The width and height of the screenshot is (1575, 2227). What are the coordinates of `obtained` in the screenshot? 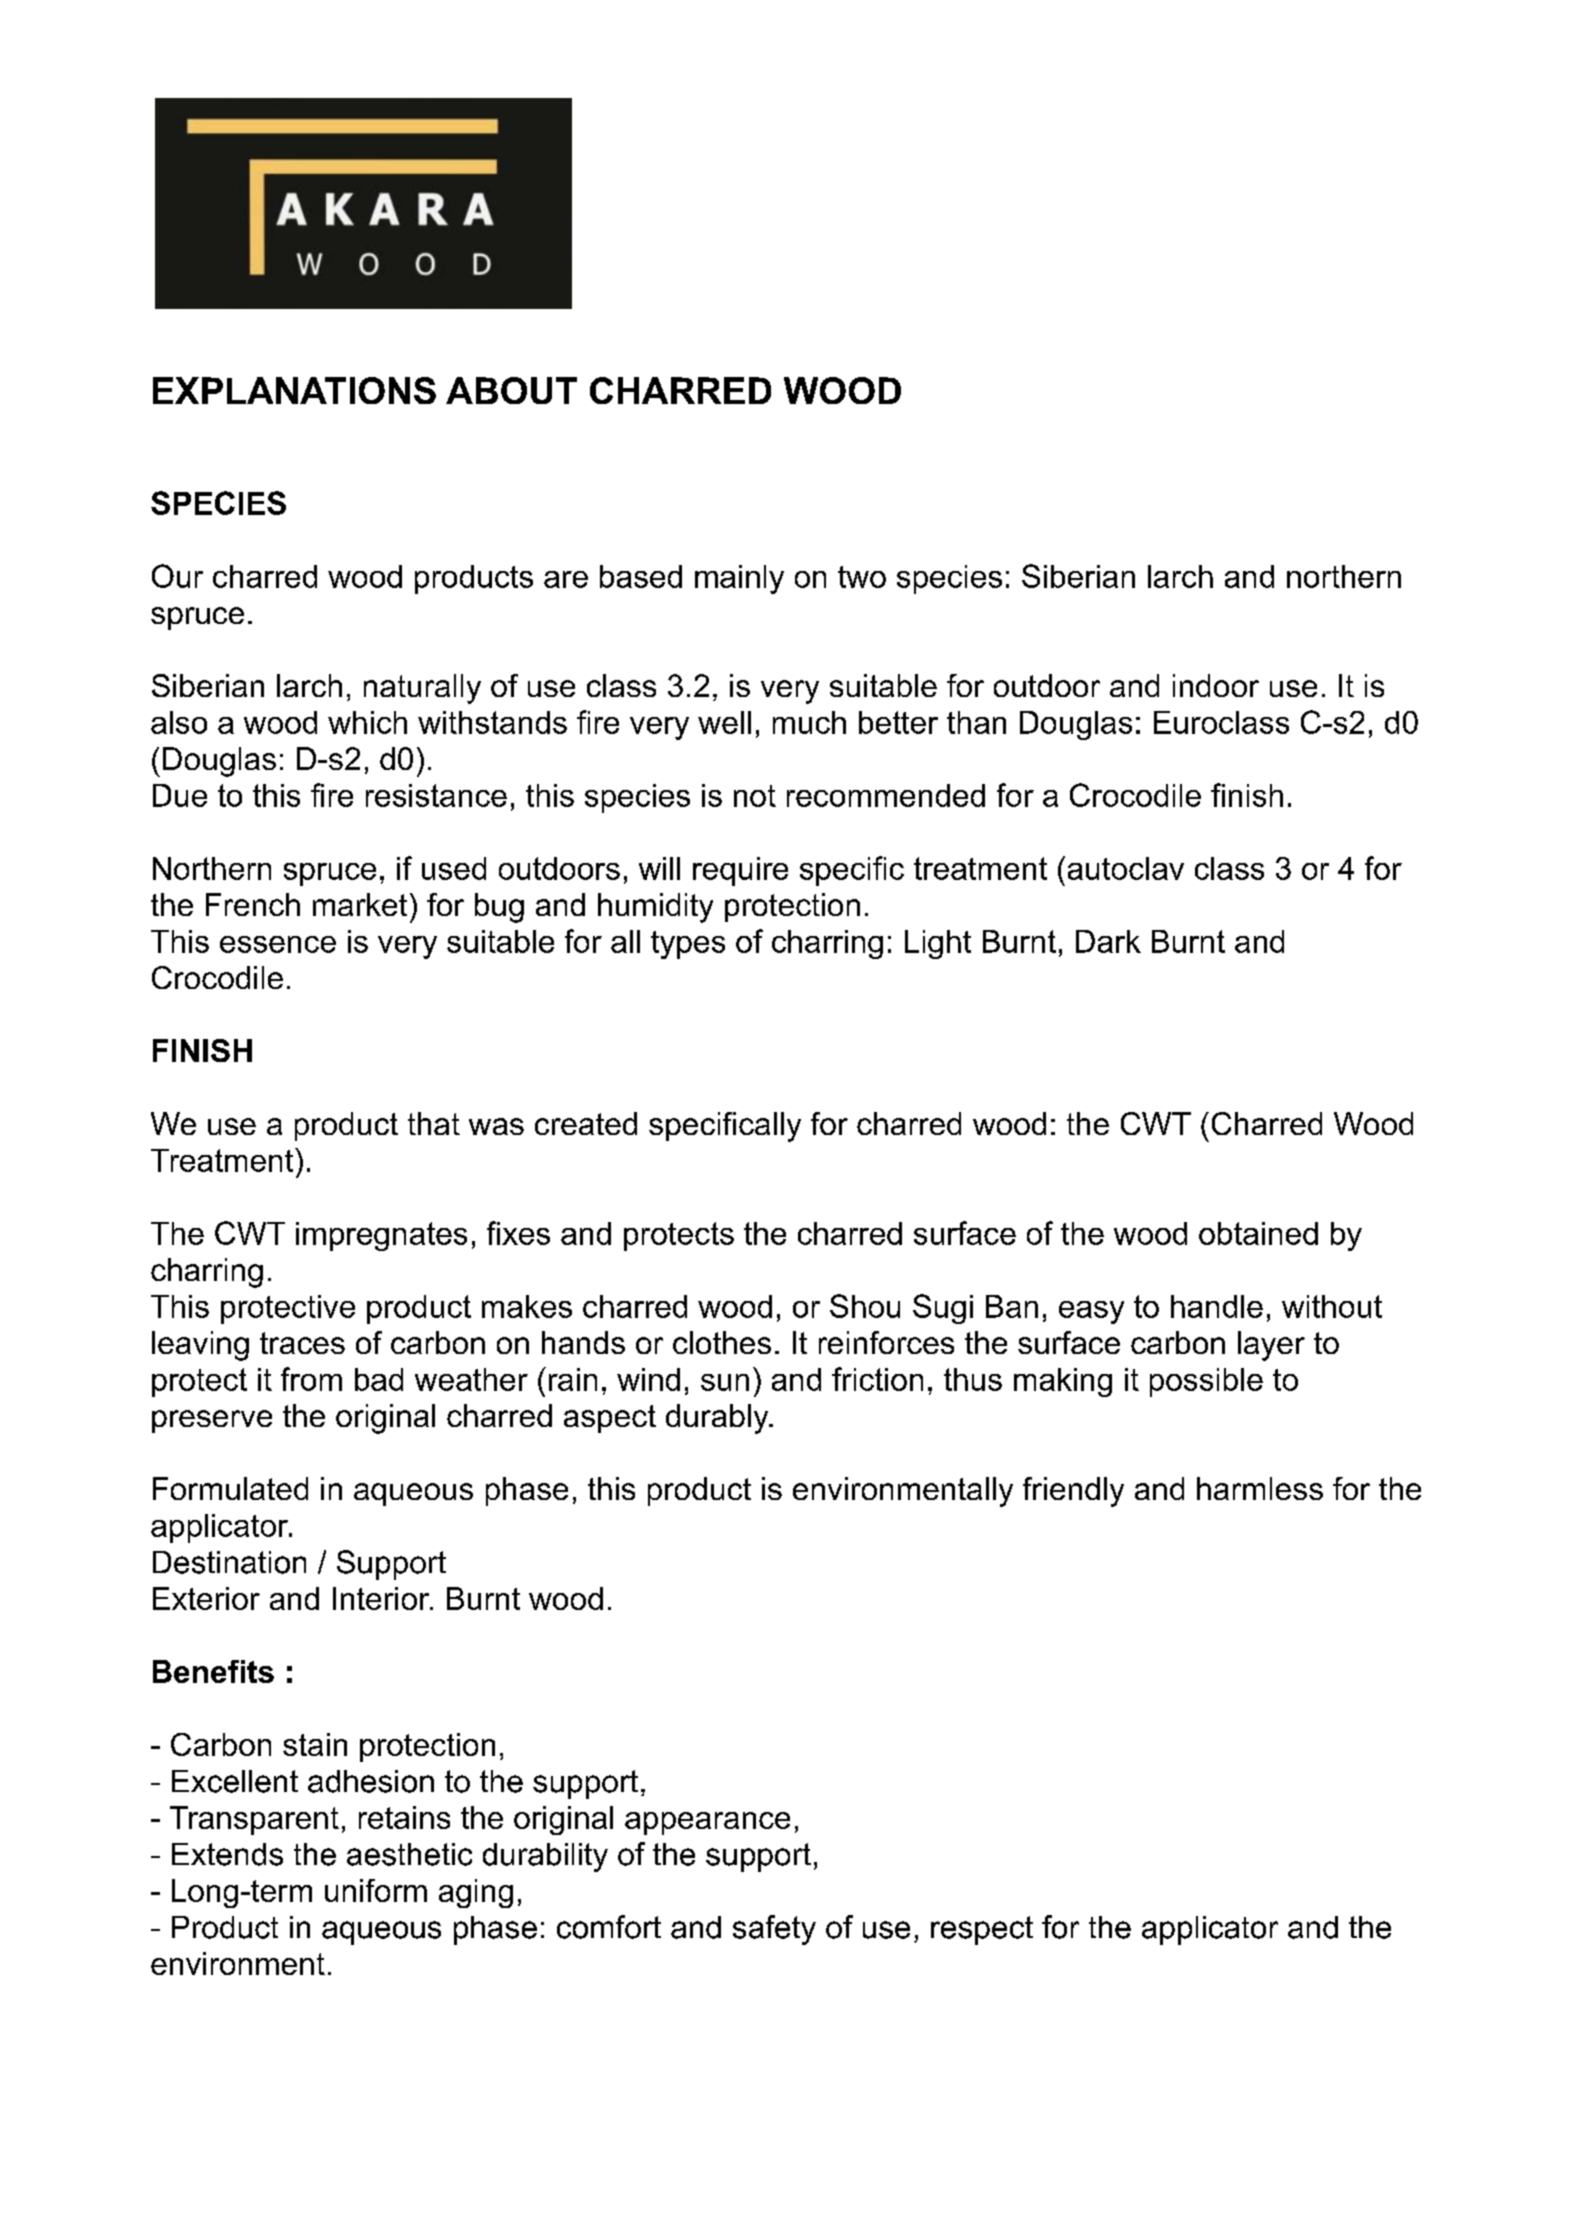 It's located at (1258, 1233).
